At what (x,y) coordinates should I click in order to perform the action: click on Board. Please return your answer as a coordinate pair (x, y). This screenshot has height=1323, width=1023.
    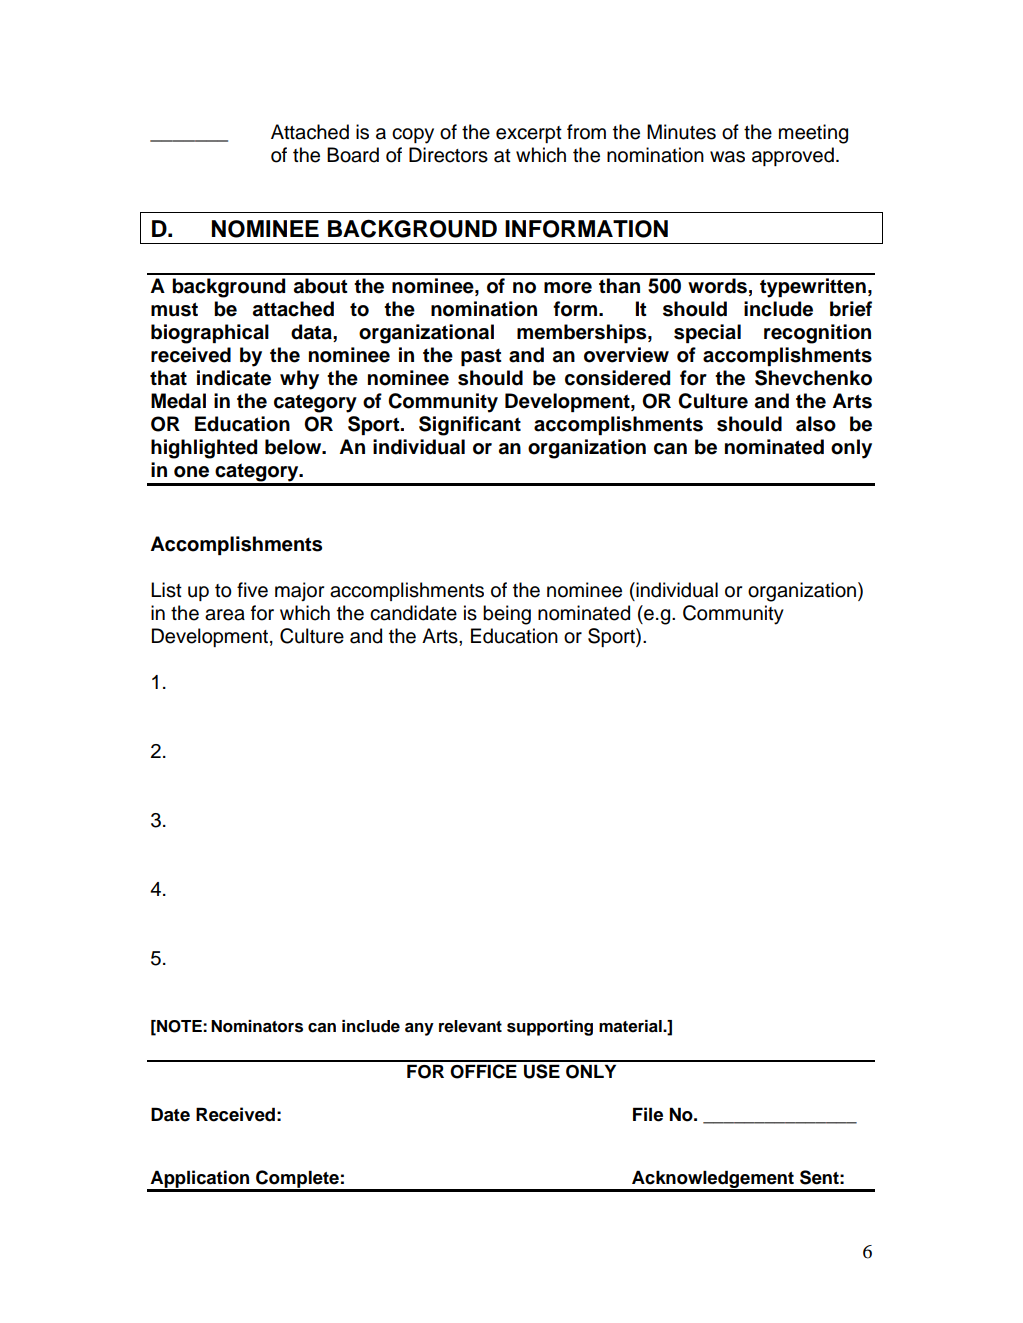
    Looking at the image, I should click on (353, 155).
